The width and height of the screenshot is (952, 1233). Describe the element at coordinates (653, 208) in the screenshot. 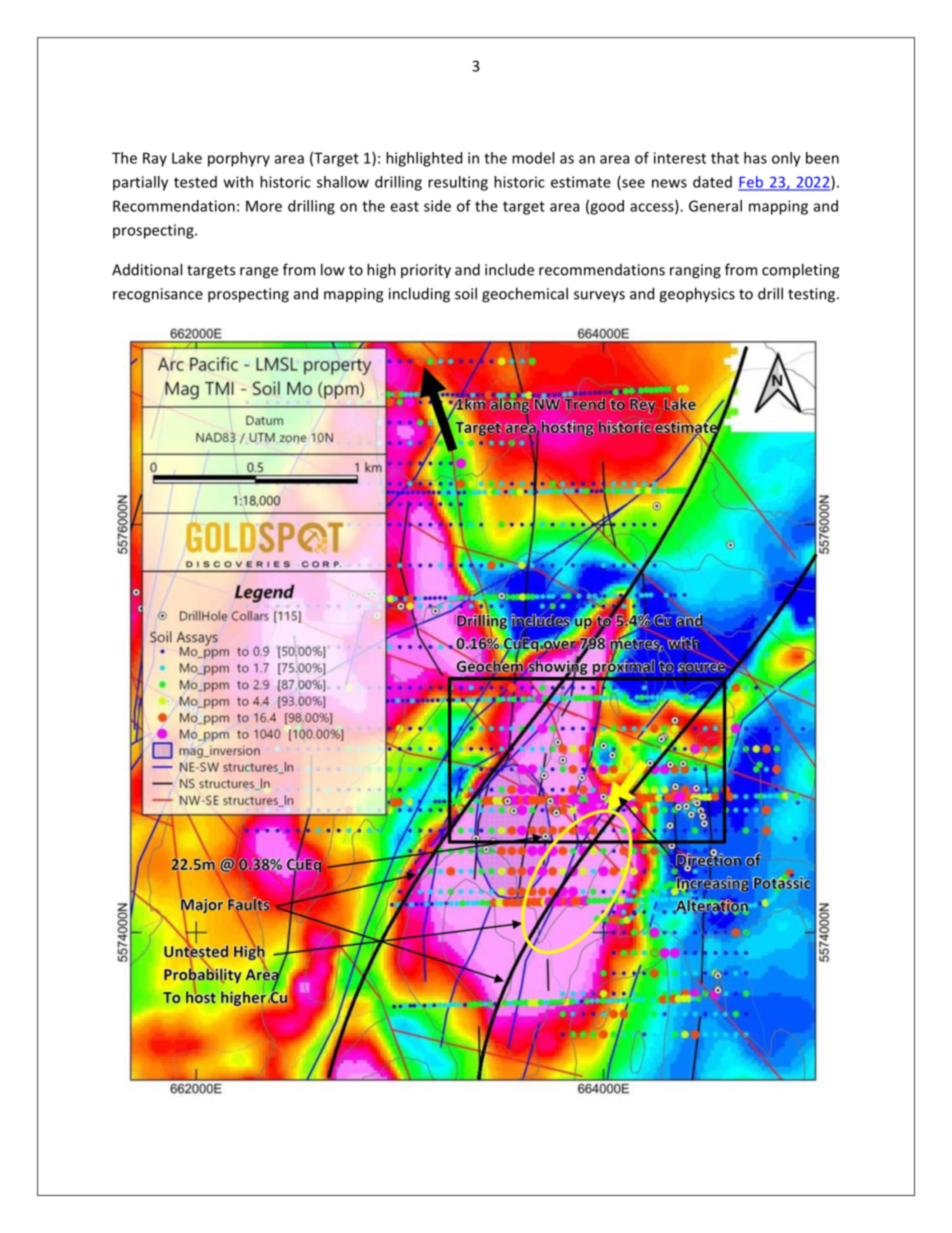

I see `access` at that location.
